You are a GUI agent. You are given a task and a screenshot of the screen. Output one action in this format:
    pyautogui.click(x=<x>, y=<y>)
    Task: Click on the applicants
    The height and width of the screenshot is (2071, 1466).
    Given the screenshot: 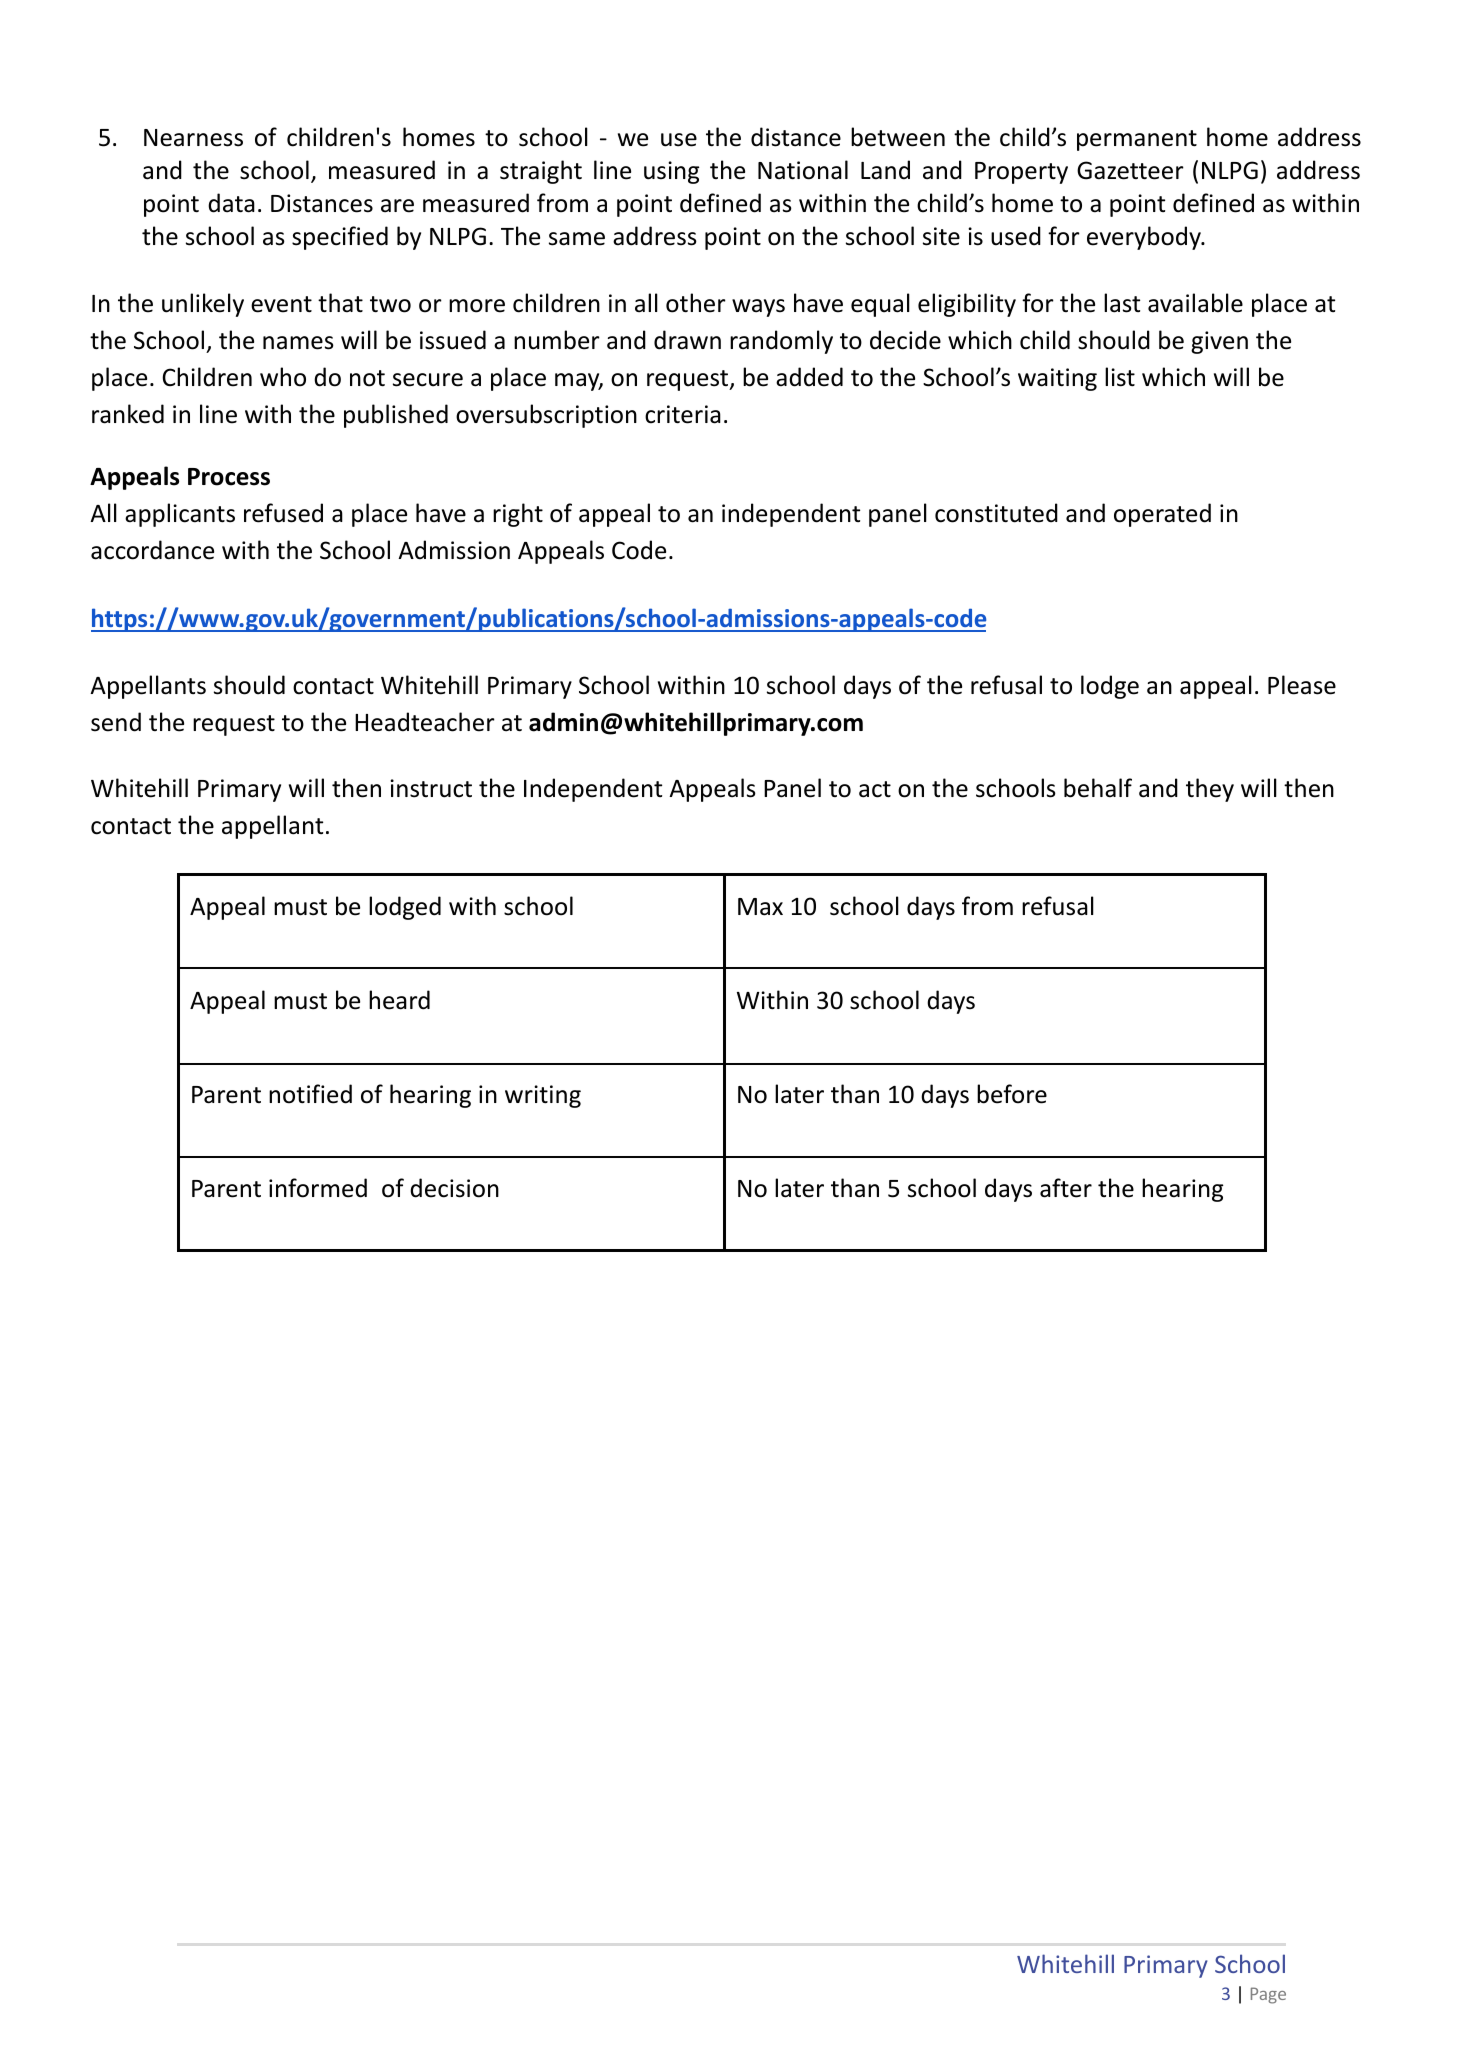 What is the action you would take?
    pyautogui.click(x=180, y=515)
